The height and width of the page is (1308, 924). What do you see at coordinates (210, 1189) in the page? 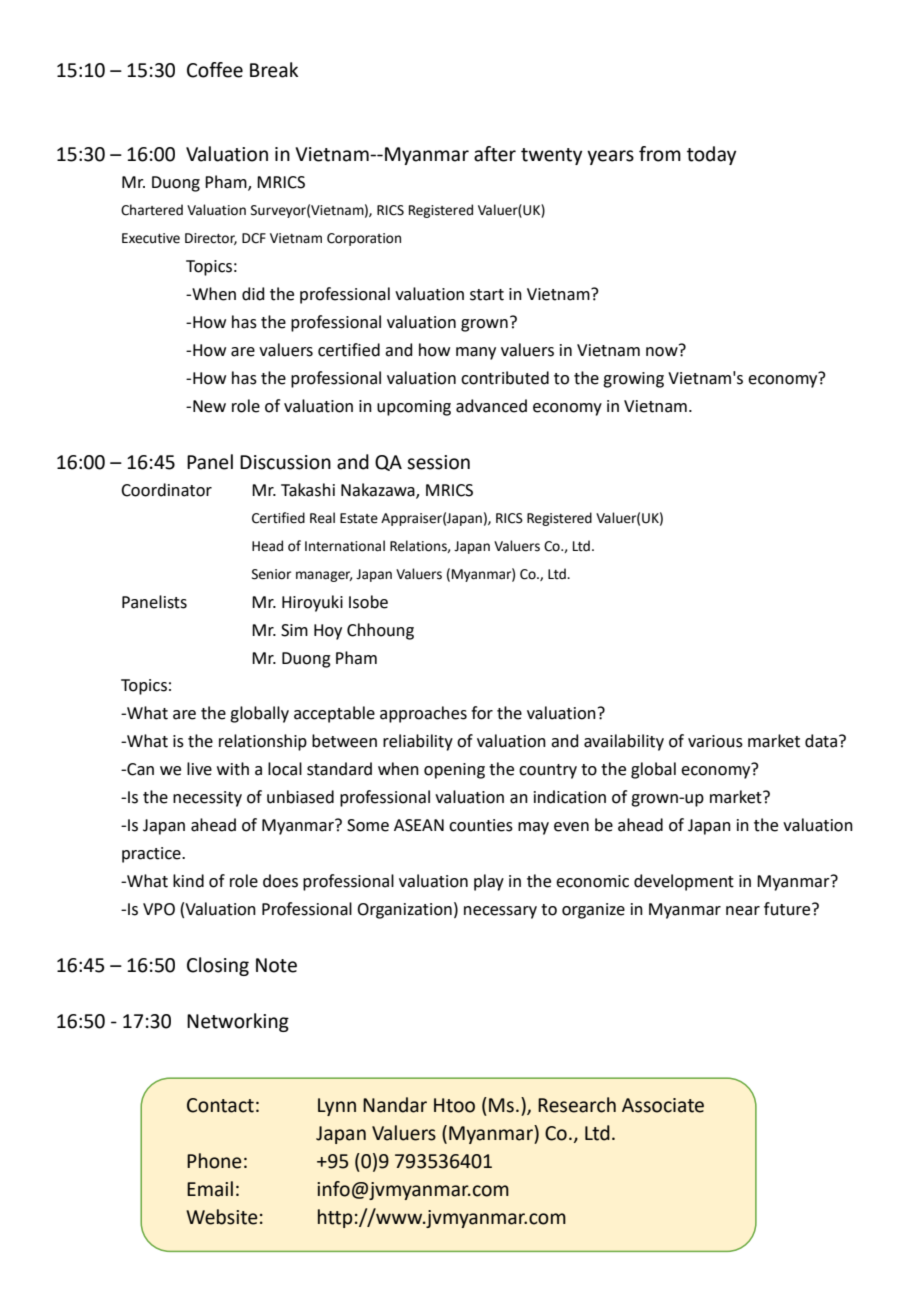
I see `Email` at bounding box center [210, 1189].
